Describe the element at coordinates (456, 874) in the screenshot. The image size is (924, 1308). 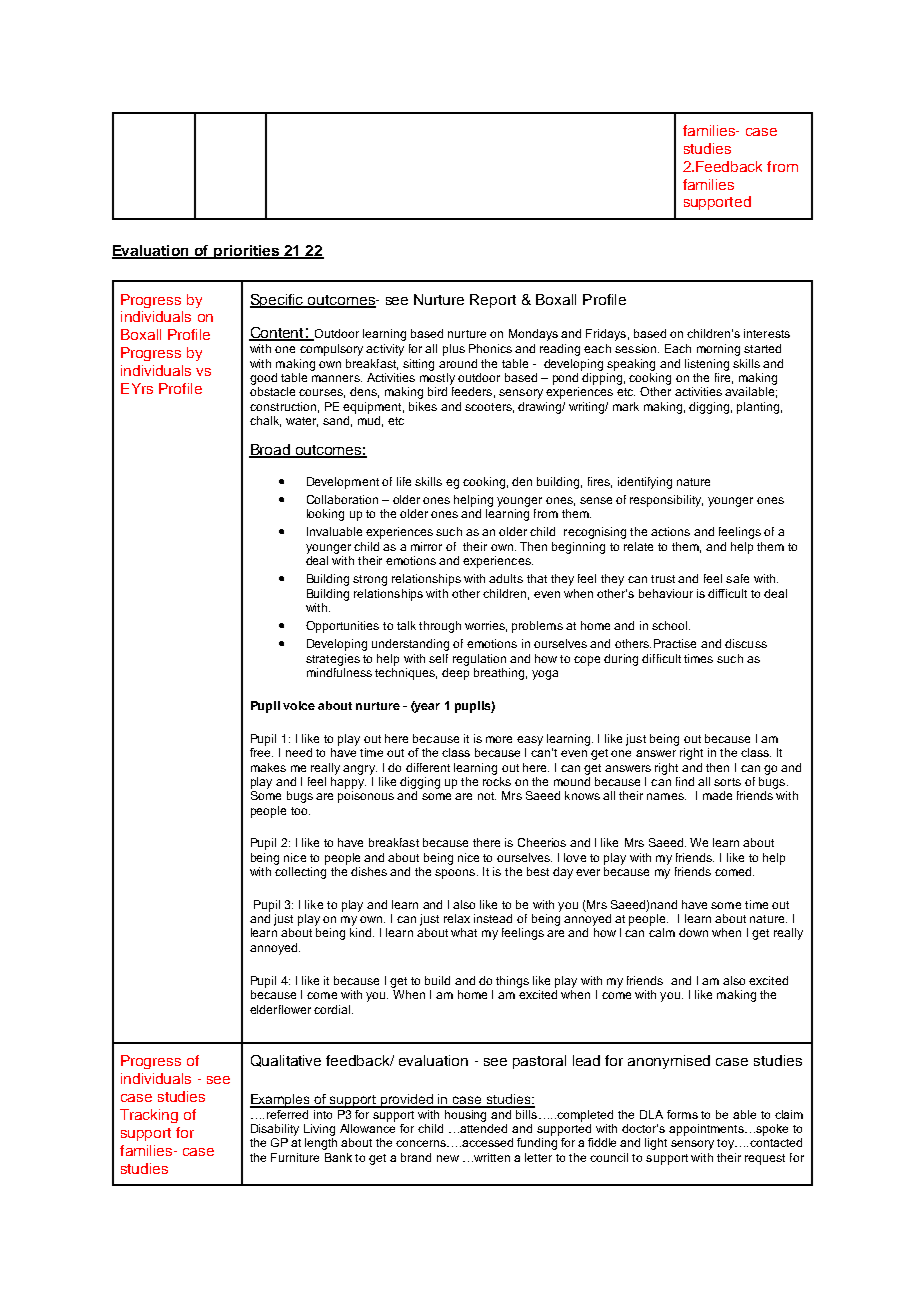
I see `spoons` at that location.
